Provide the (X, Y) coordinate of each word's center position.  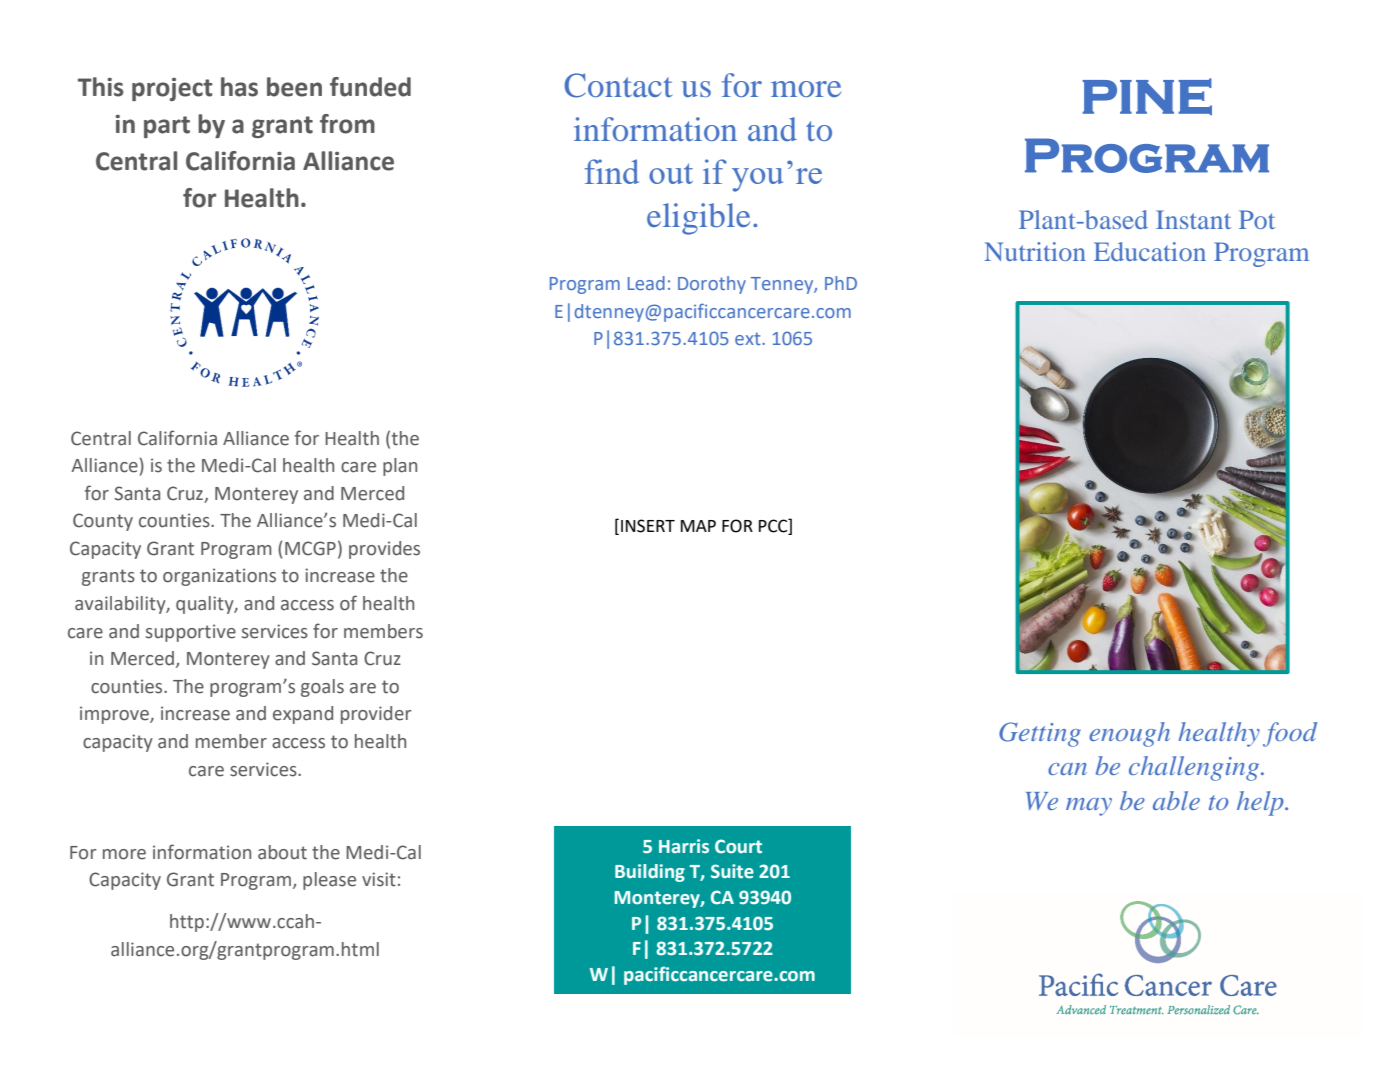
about (282, 852)
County (103, 522)
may (1089, 807)
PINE (1147, 96)
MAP (698, 526)
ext (749, 338)
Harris (684, 846)
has (239, 87)
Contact (618, 85)
